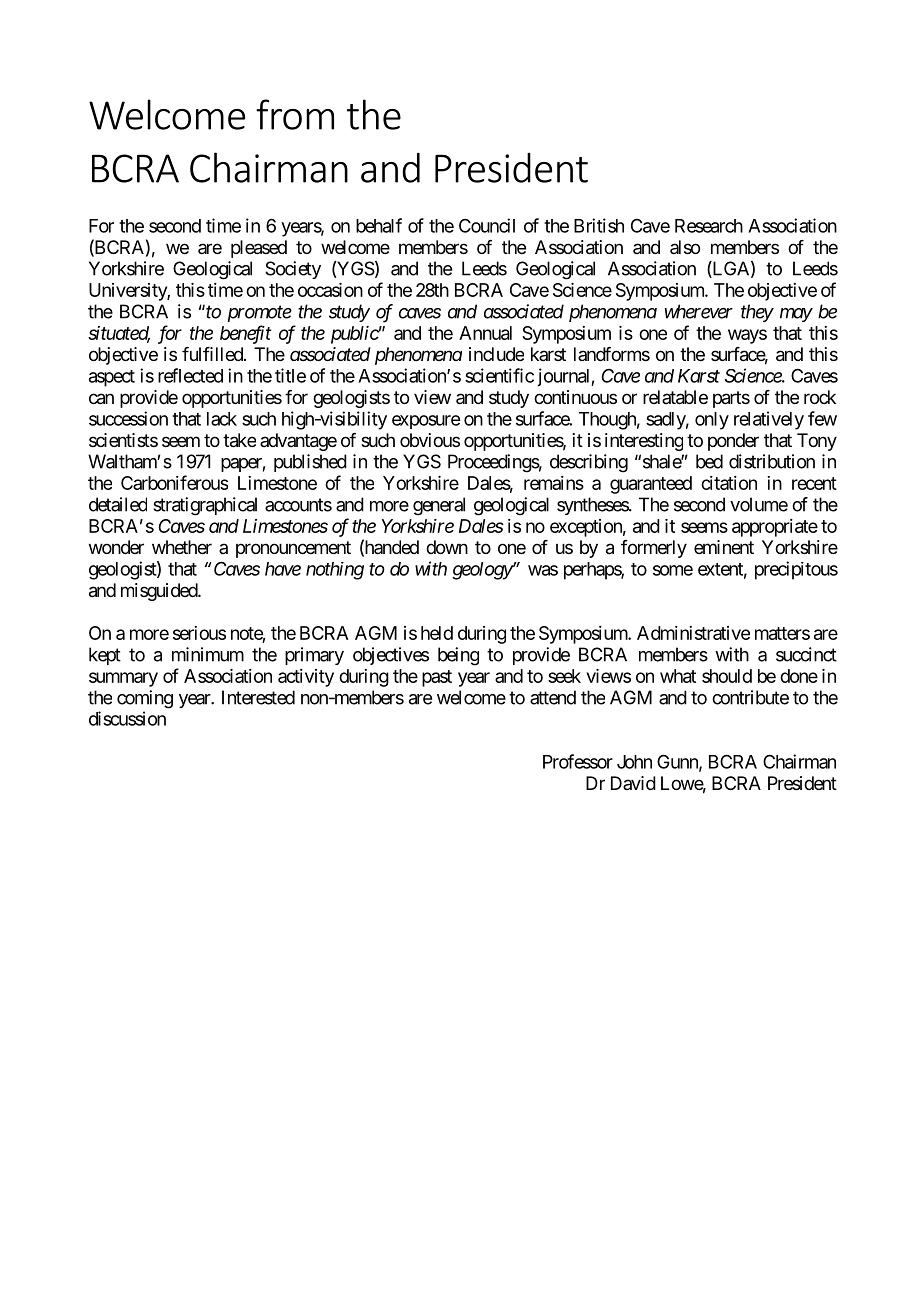 Image resolution: width=924 pixels, height=1308 pixels. What do you see at coordinates (259, 249) in the screenshot?
I see `pleased` at bounding box center [259, 249].
